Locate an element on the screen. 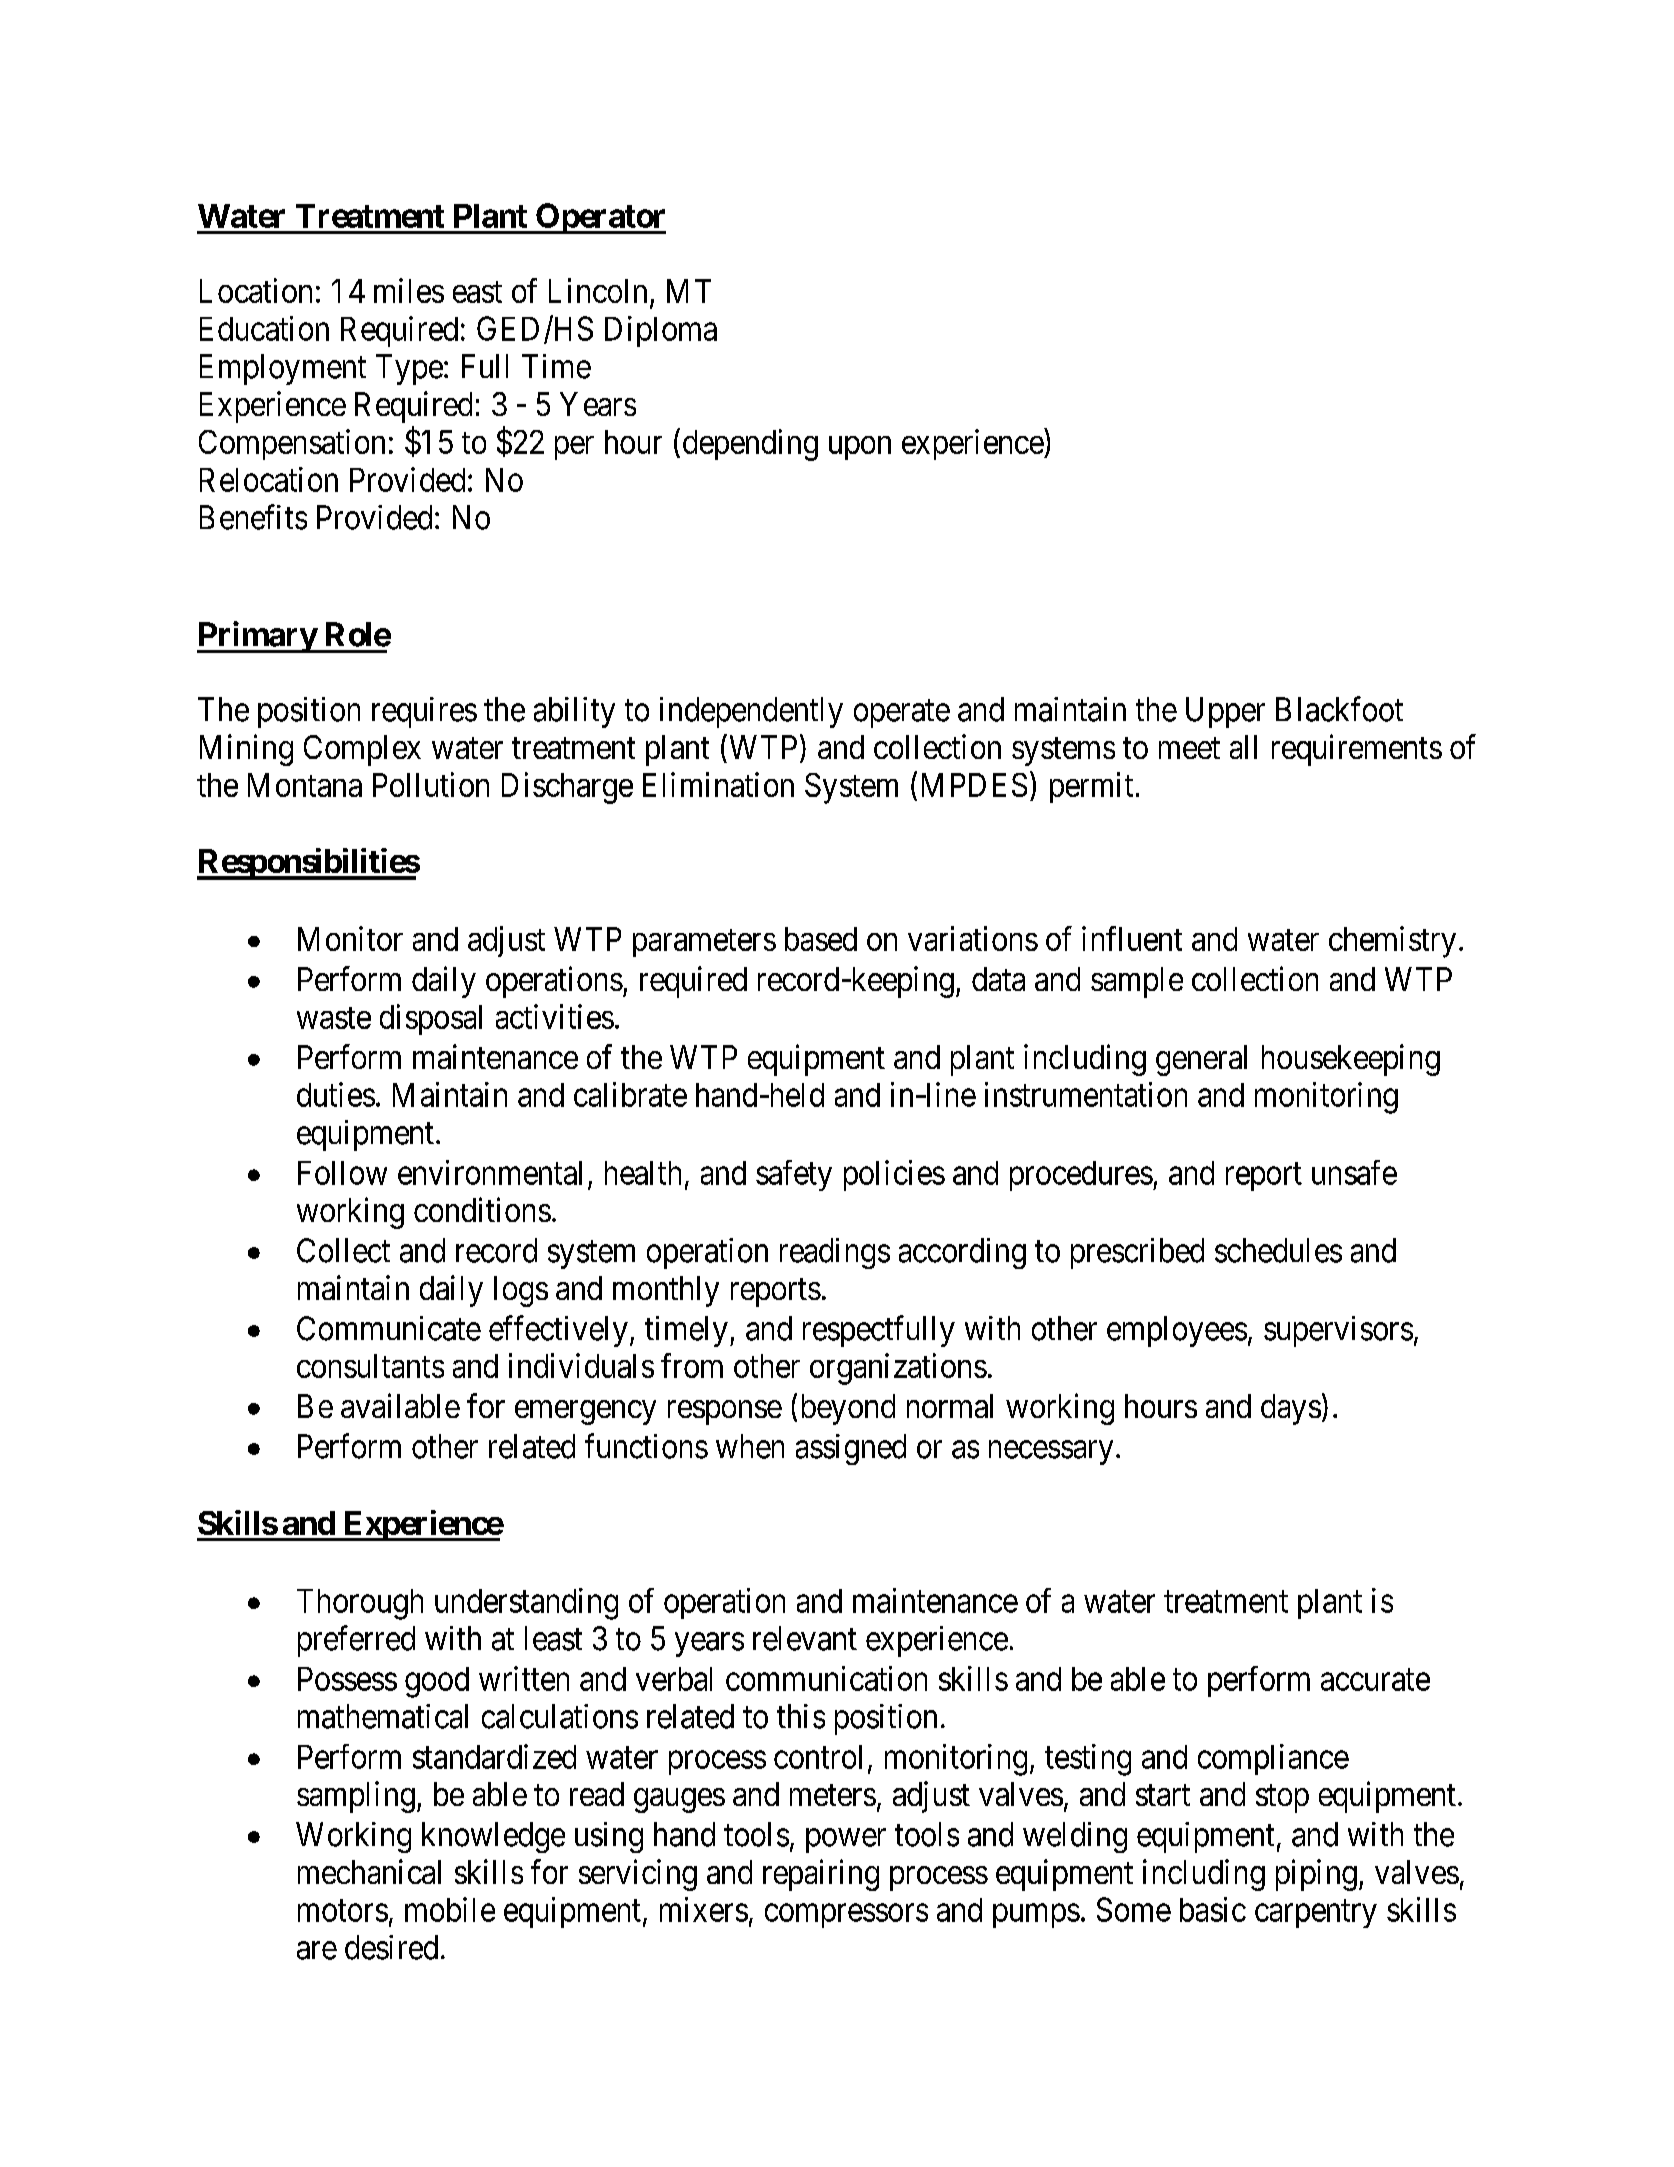  safety is located at coordinates (794, 1175).
